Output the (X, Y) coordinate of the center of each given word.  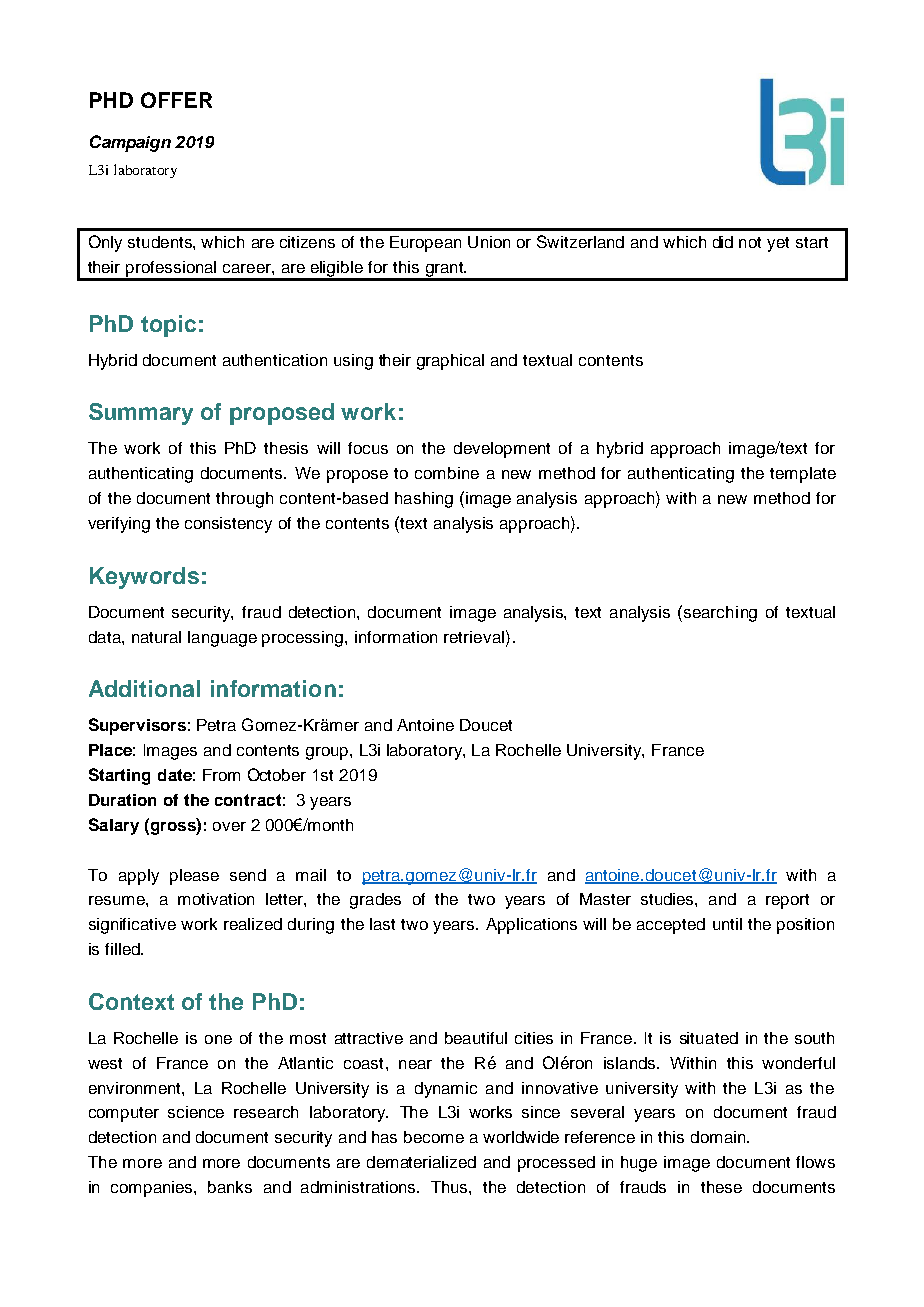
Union (489, 242)
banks (230, 1187)
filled (123, 949)
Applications (531, 926)
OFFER (176, 100)
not (750, 242)
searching (720, 614)
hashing (424, 500)
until (727, 924)
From (221, 775)
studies (668, 899)
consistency (228, 525)
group (328, 753)
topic (168, 326)
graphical (450, 362)
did (723, 242)
